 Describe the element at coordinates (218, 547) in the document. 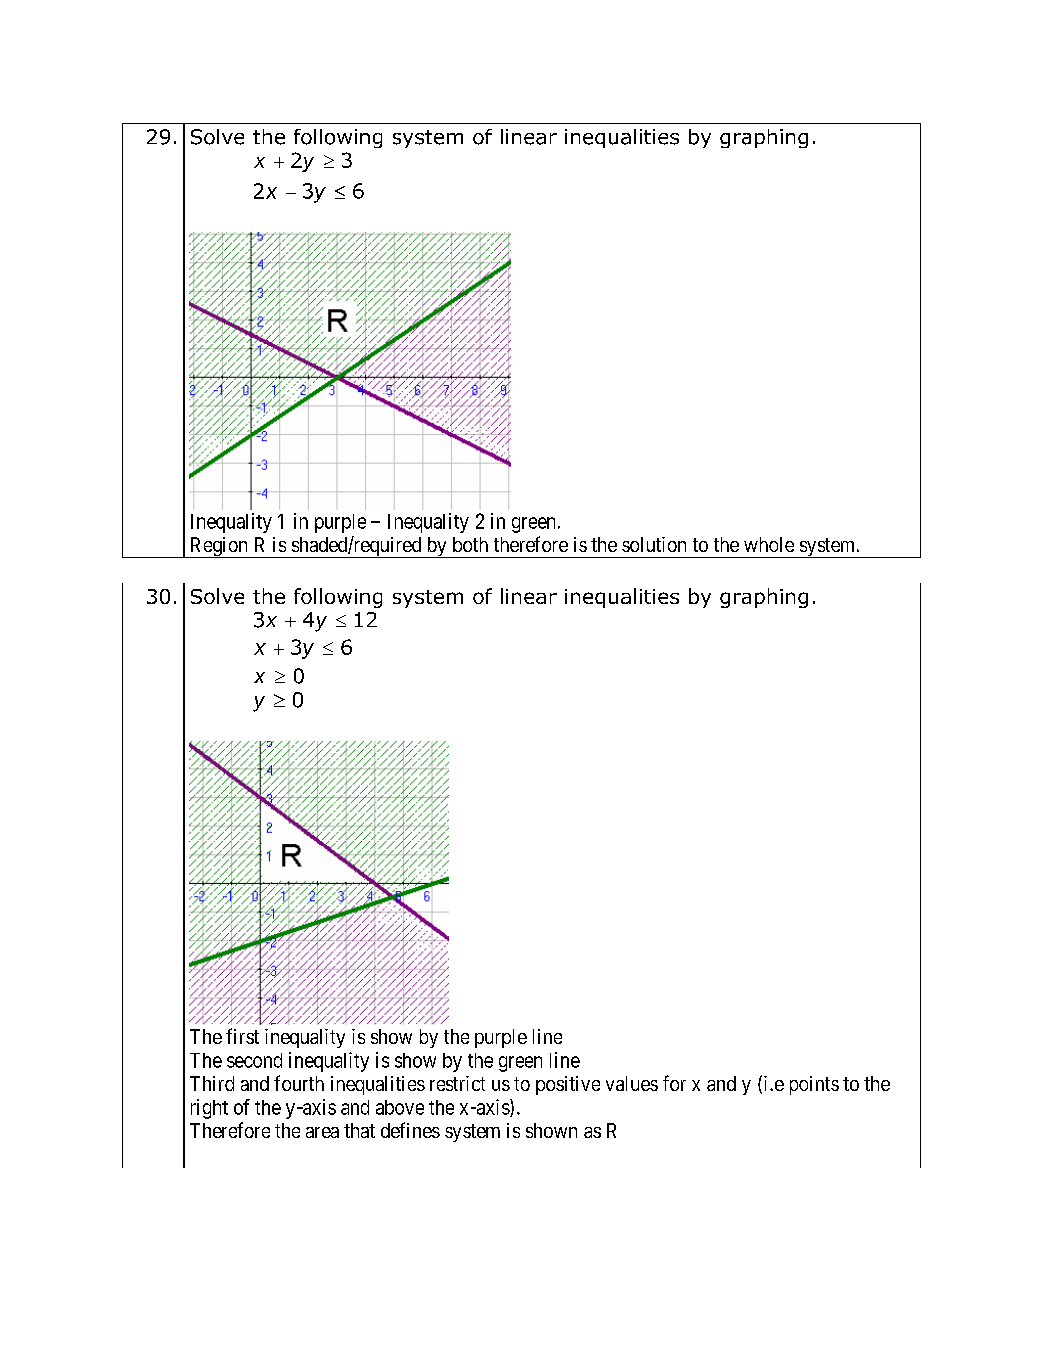

I see `Region` at that location.
